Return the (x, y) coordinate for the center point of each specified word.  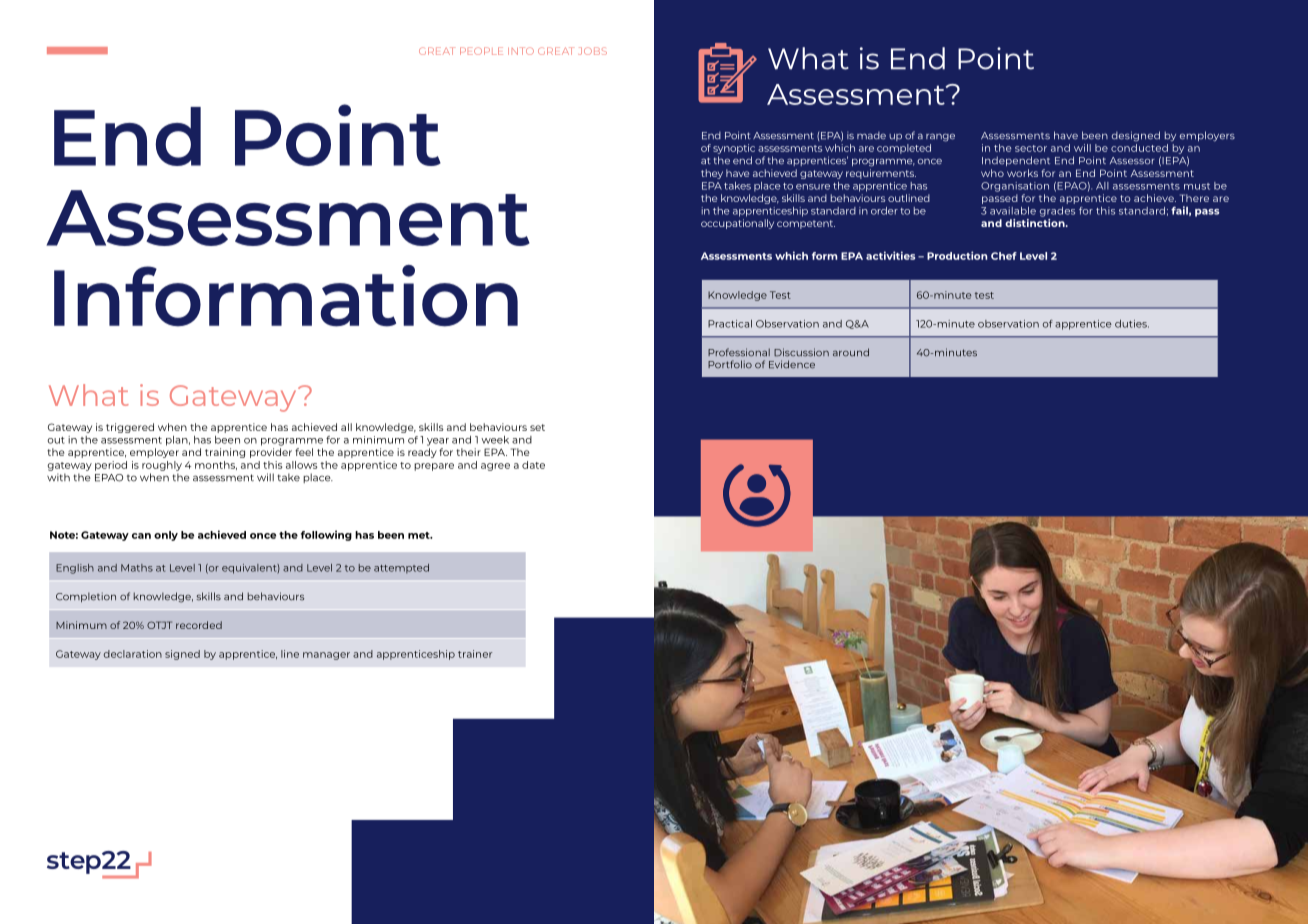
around (851, 352)
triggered (130, 428)
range (940, 137)
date (533, 465)
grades (1057, 212)
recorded (199, 625)
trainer (475, 654)
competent (806, 224)
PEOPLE (481, 51)
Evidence (792, 364)
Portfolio (730, 364)
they (712, 174)
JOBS (592, 51)
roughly (162, 466)
